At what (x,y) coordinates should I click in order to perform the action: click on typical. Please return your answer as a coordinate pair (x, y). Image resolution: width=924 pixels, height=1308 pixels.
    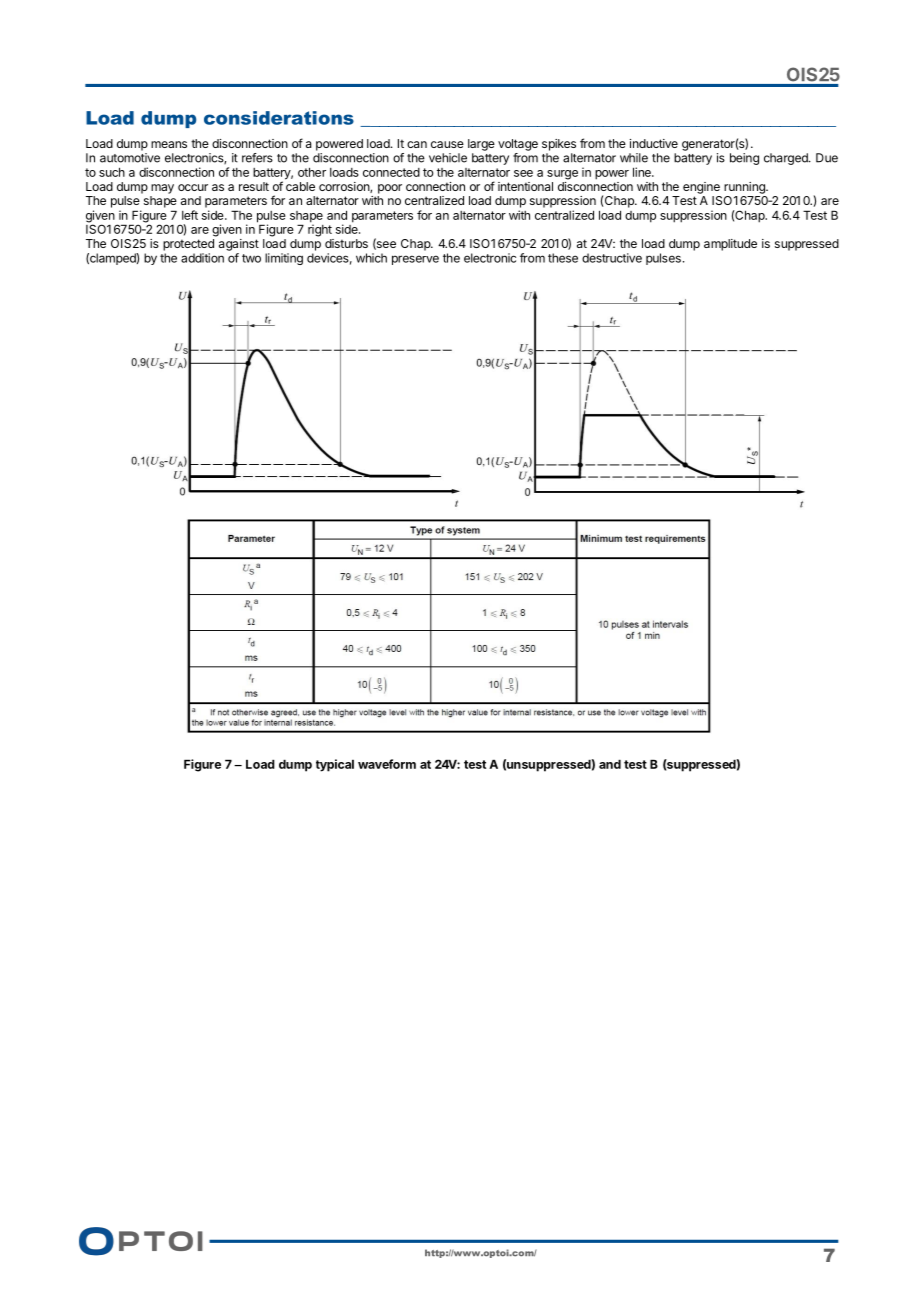
    Looking at the image, I should click on (335, 765).
